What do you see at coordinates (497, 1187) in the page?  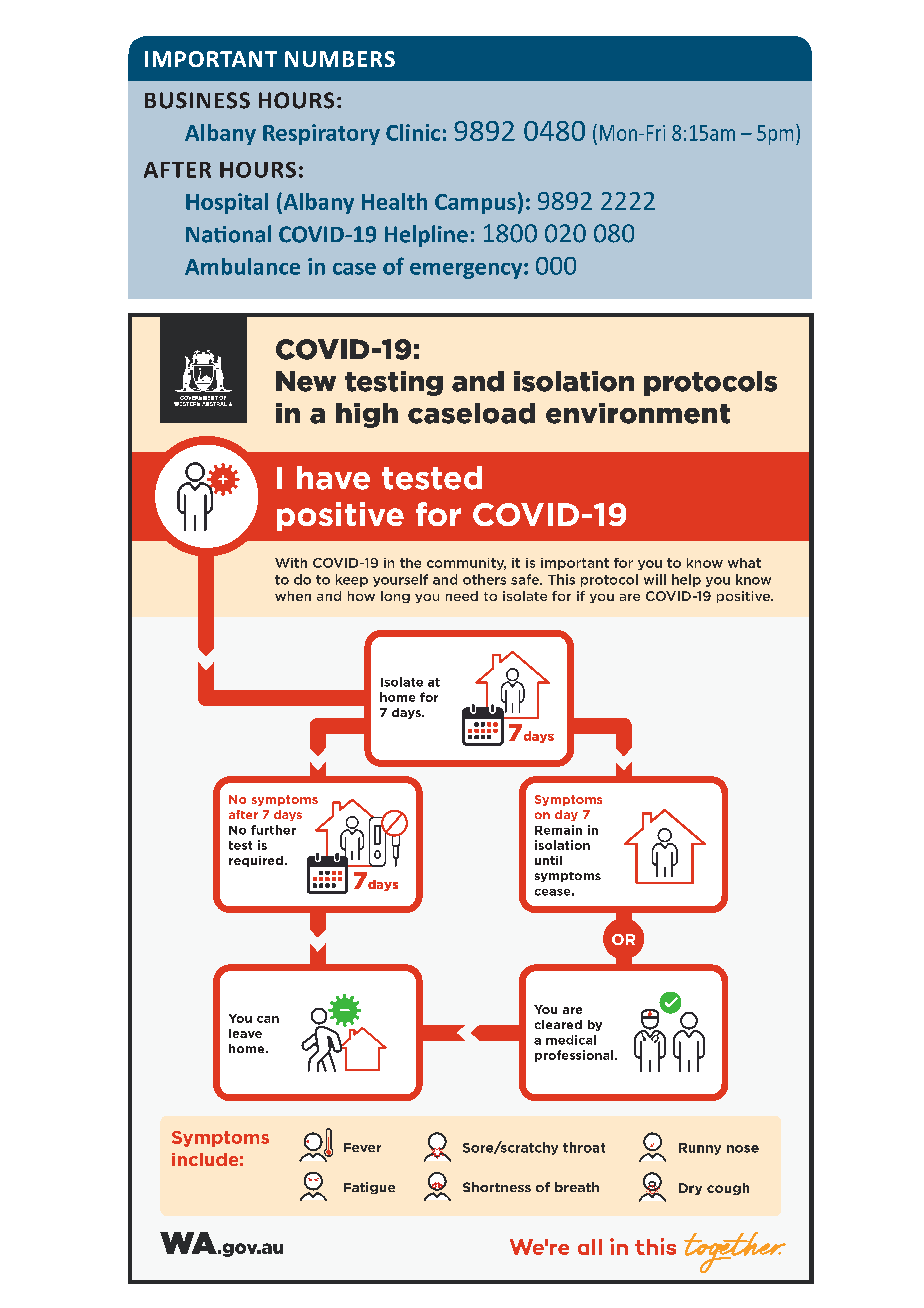 I see `Shortness` at bounding box center [497, 1187].
